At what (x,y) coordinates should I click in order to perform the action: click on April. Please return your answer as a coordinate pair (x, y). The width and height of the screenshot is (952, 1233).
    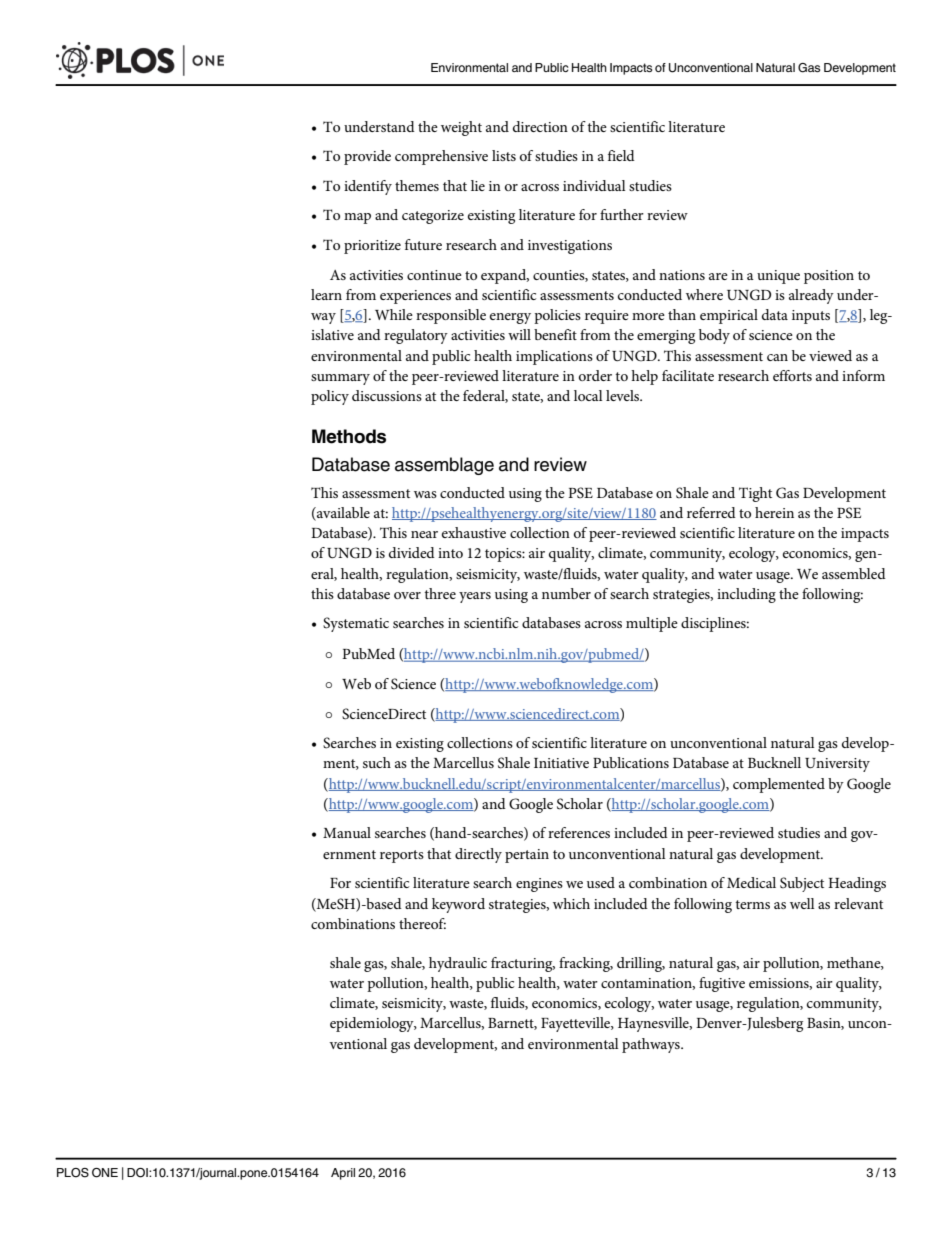
    Looking at the image, I should click on (343, 1174).
